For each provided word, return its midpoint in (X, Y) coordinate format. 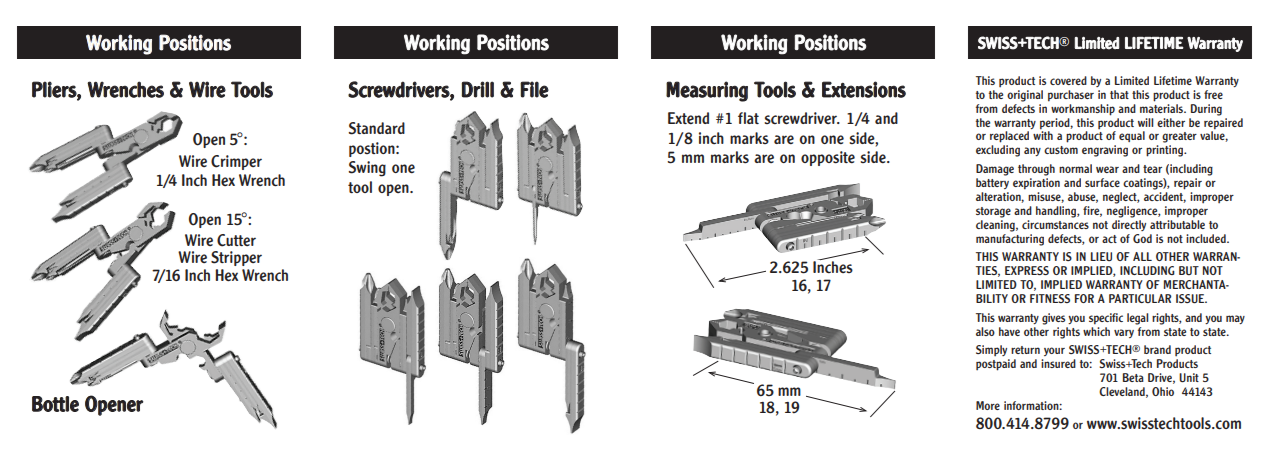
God (1142, 238)
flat (748, 118)
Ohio (1163, 391)
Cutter (236, 240)
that (1119, 94)
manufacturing (1010, 238)
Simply (991, 351)
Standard (377, 128)
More (988, 405)
